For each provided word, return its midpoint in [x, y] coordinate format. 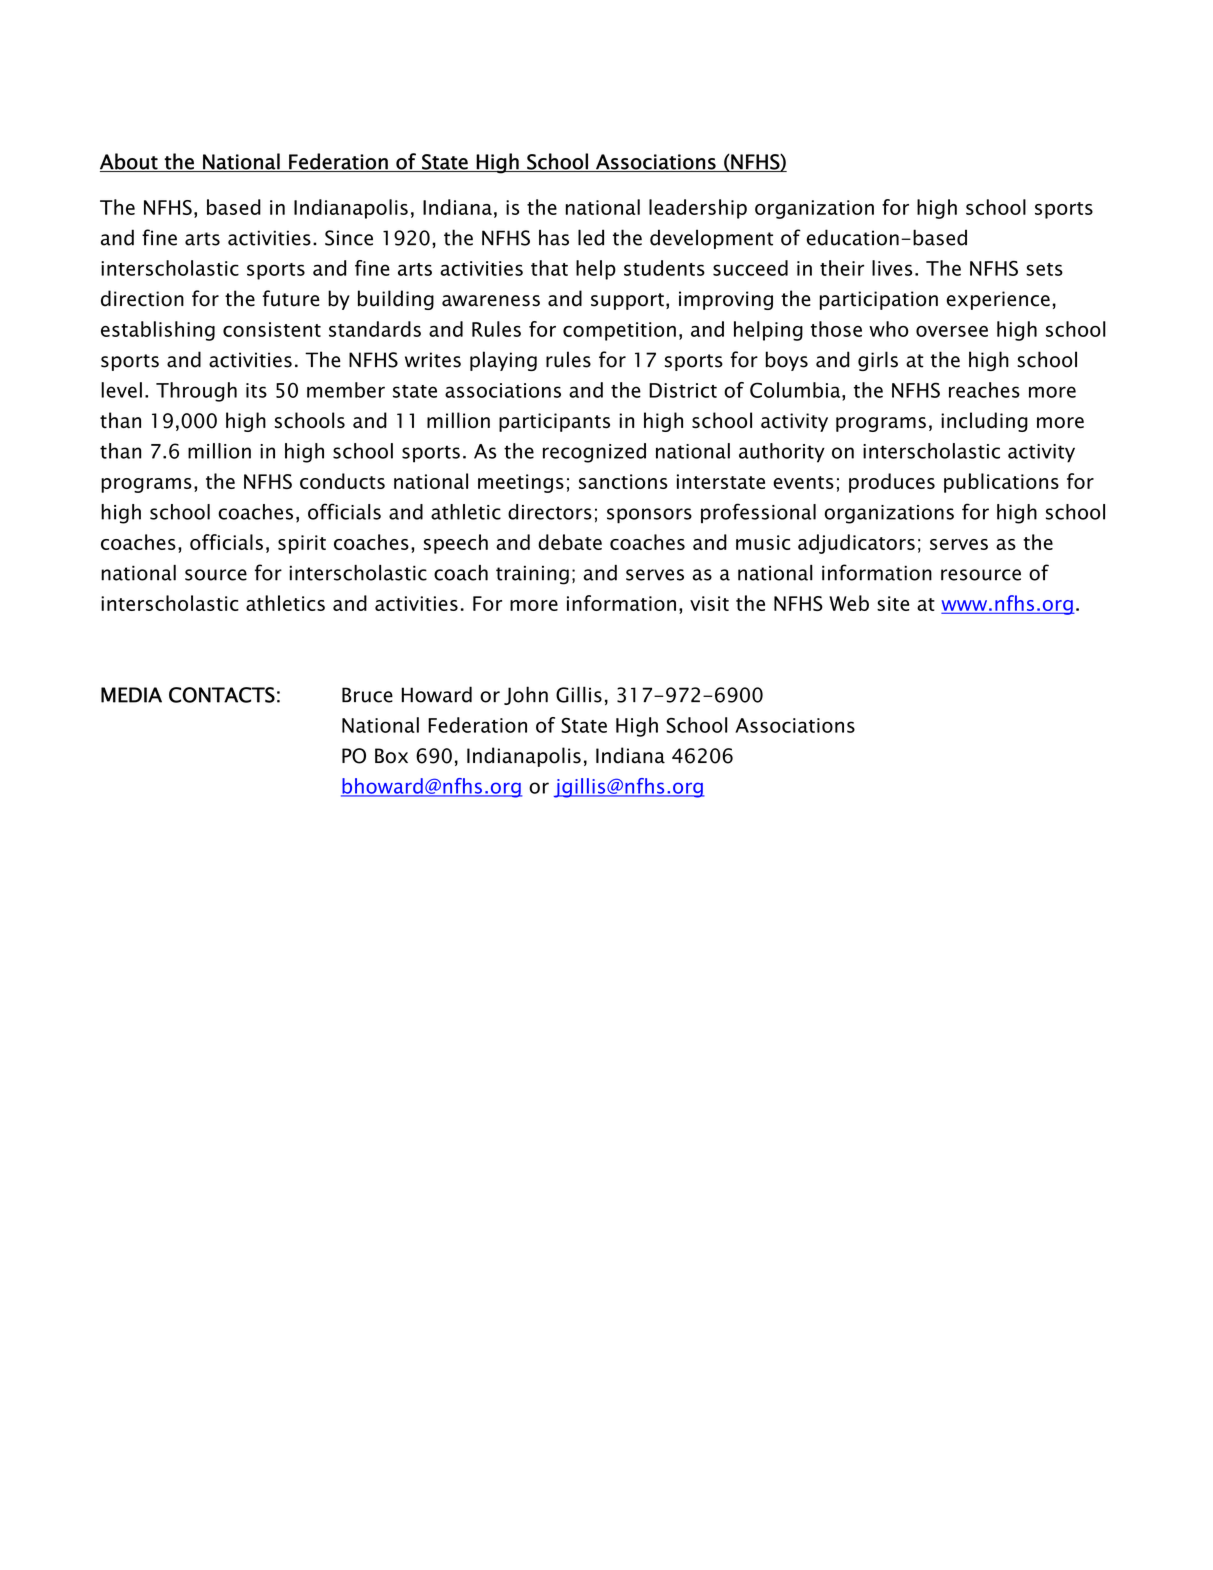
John [526, 695]
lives [892, 268]
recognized [594, 453]
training [532, 575]
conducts [342, 481]
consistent [272, 329]
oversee [952, 331]
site [893, 603]
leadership [698, 209]
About [130, 162]
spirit [302, 544]
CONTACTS [222, 695]
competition [619, 331]
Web [849, 603]
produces [892, 483]
